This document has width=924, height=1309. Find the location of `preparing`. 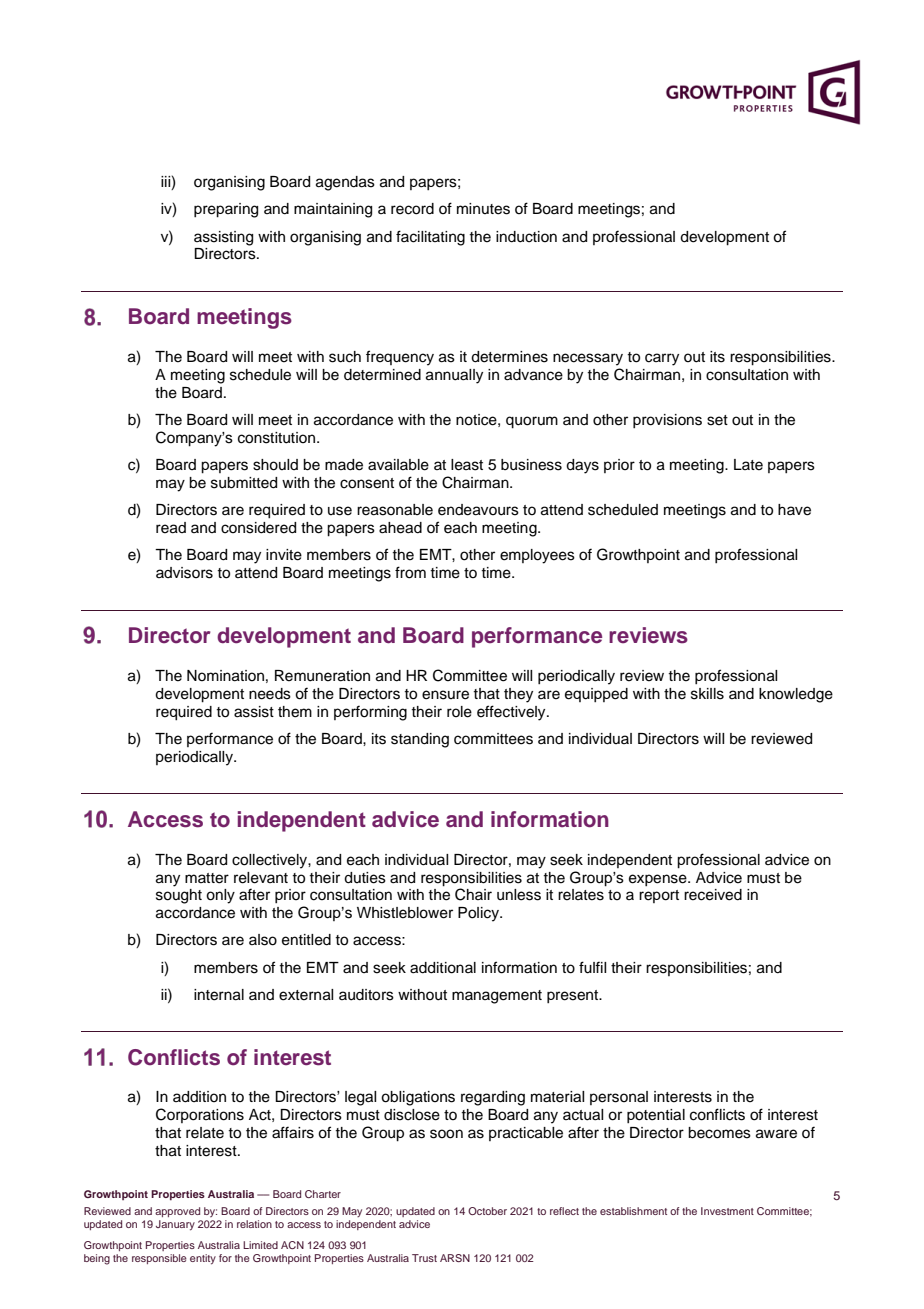

preparing is located at coordinates (226, 210).
